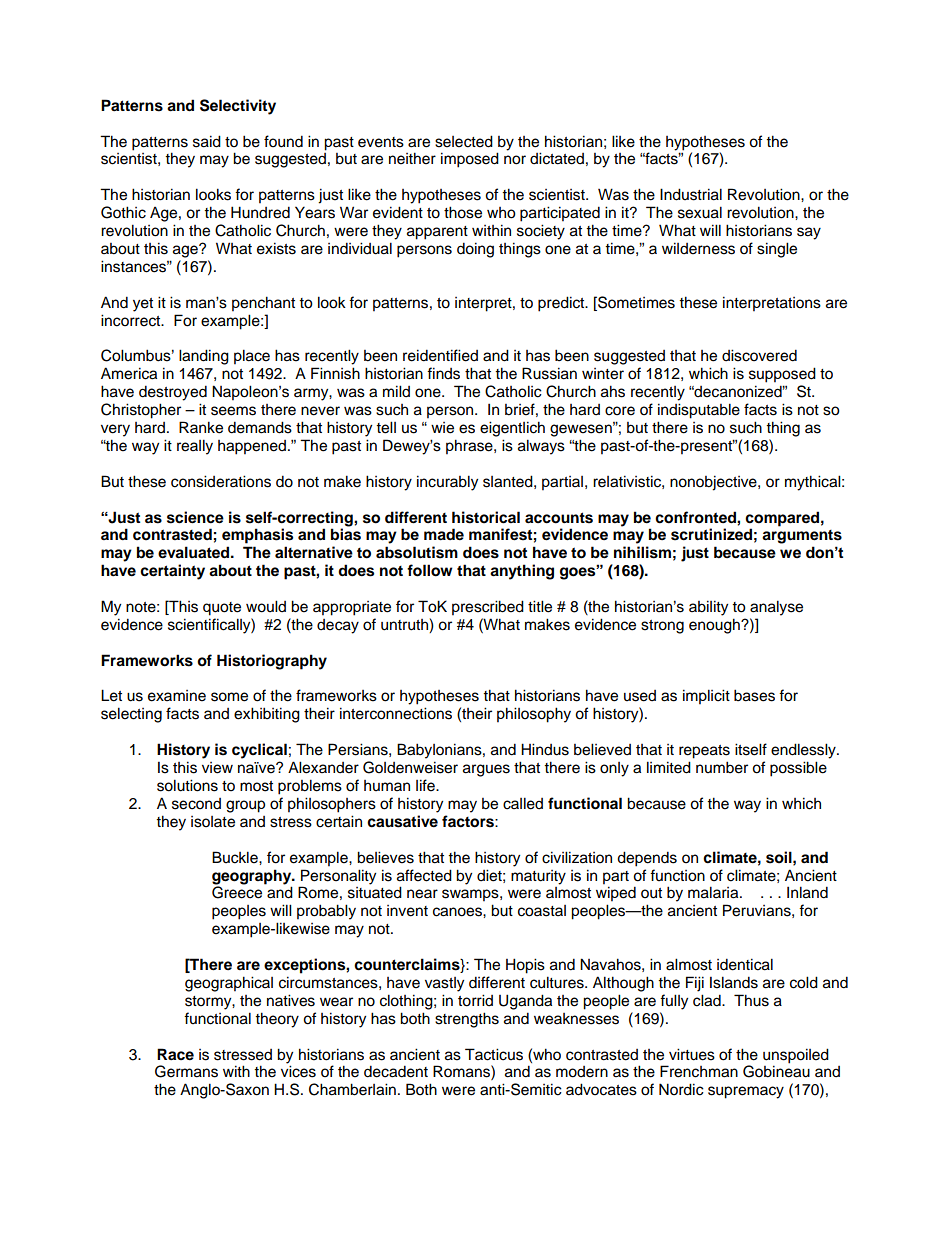 Image resolution: width=952 pixels, height=1233 pixels. I want to click on selected, so click(464, 141).
